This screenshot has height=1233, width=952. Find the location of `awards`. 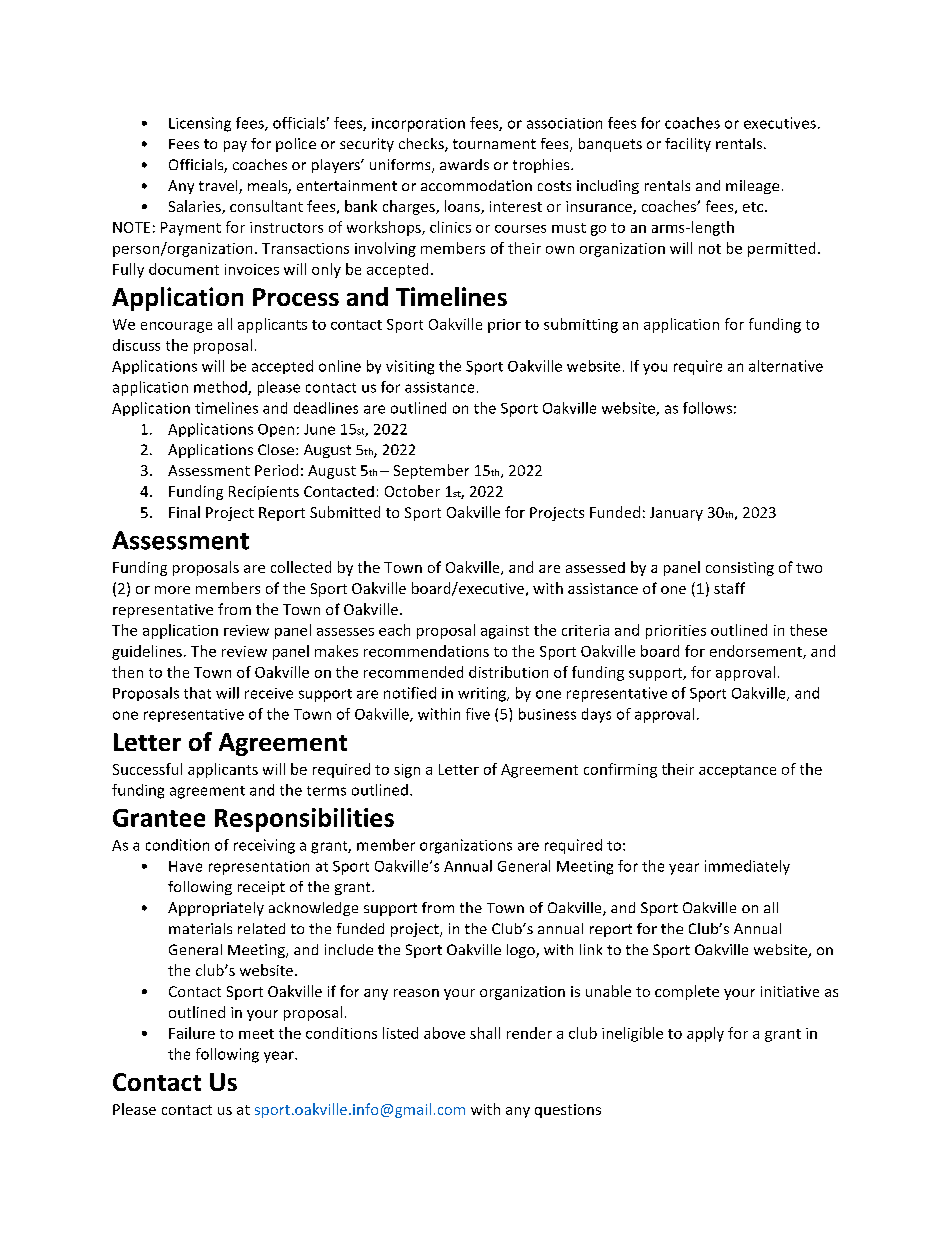

awards is located at coordinates (464, 164).
